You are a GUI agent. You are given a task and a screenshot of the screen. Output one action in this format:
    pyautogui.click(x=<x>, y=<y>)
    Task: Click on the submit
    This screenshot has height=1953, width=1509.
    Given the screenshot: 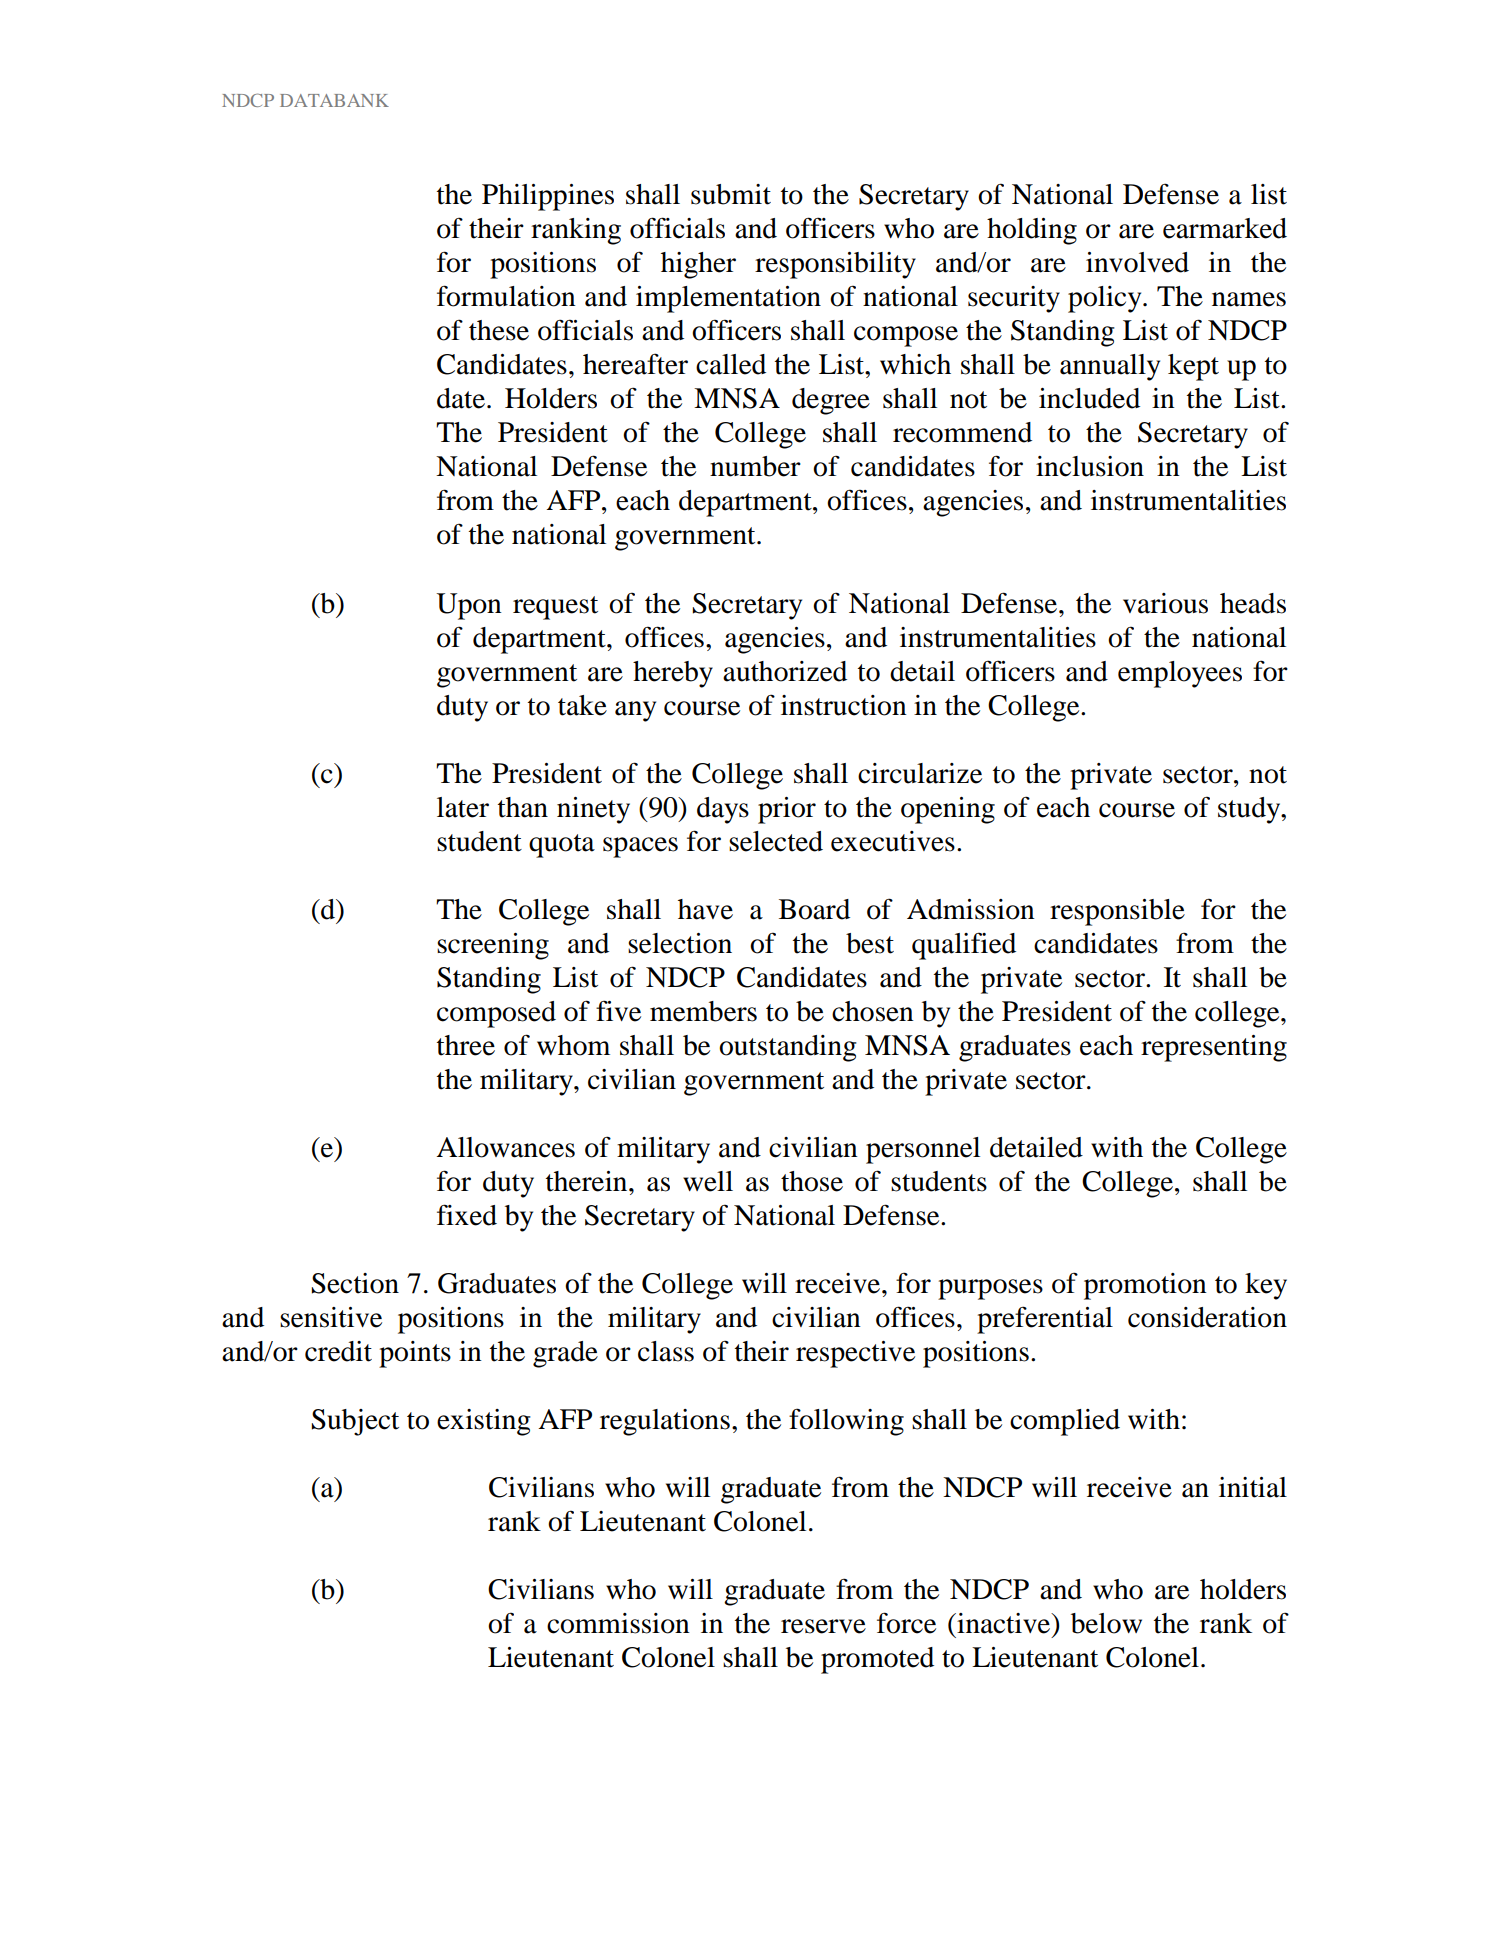 What is the action you would take?
    pyautogui.click(x=731, y=194)
